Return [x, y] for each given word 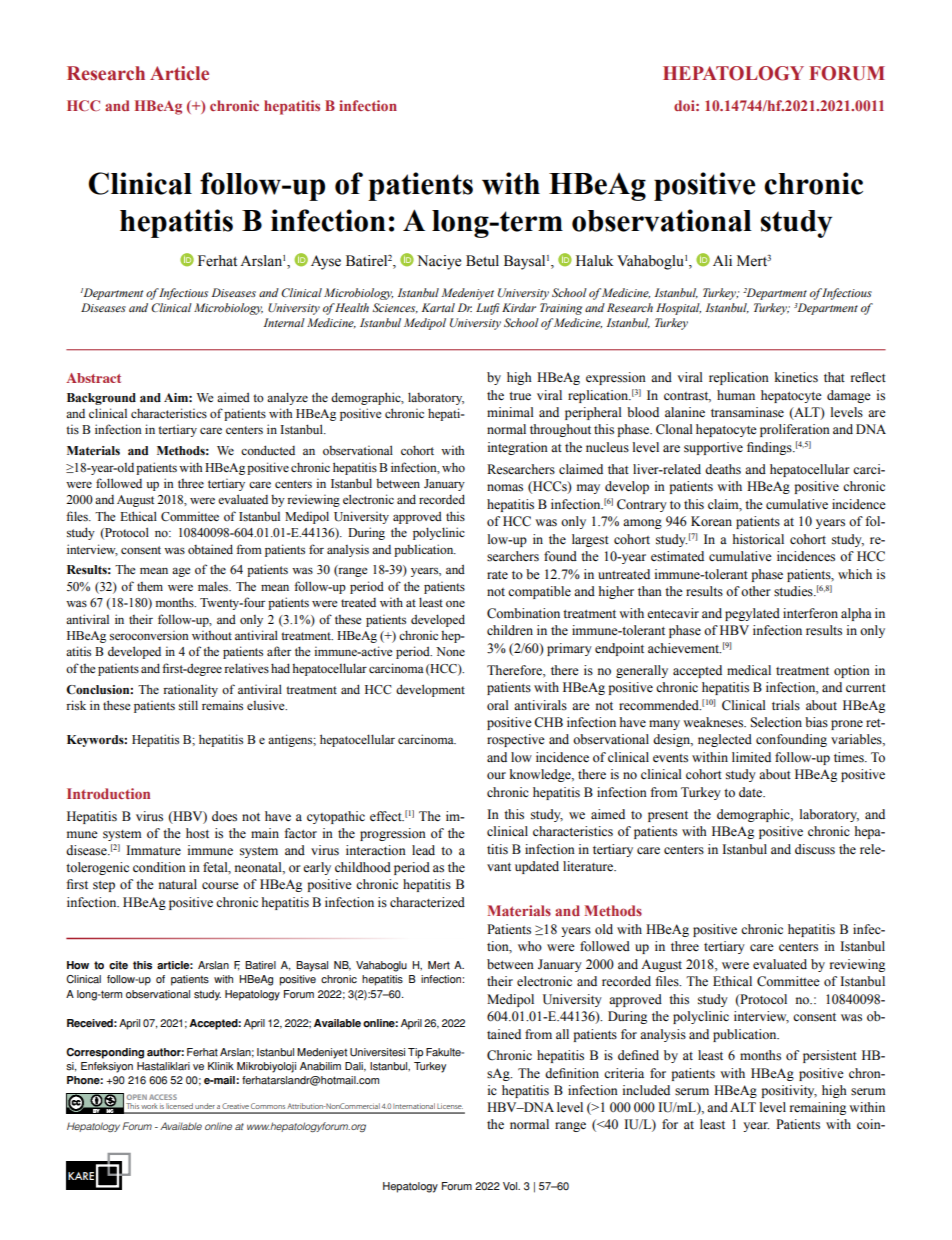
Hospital [678, 309]
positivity [789, 1091]
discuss [815, 849]
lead [423, 850]
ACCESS [163, 1097]
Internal [284, 322]
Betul [482, 261]
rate [497, 575]
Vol [511, 1186]
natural [178, 884]
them [150, 586]
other [756, 591]
